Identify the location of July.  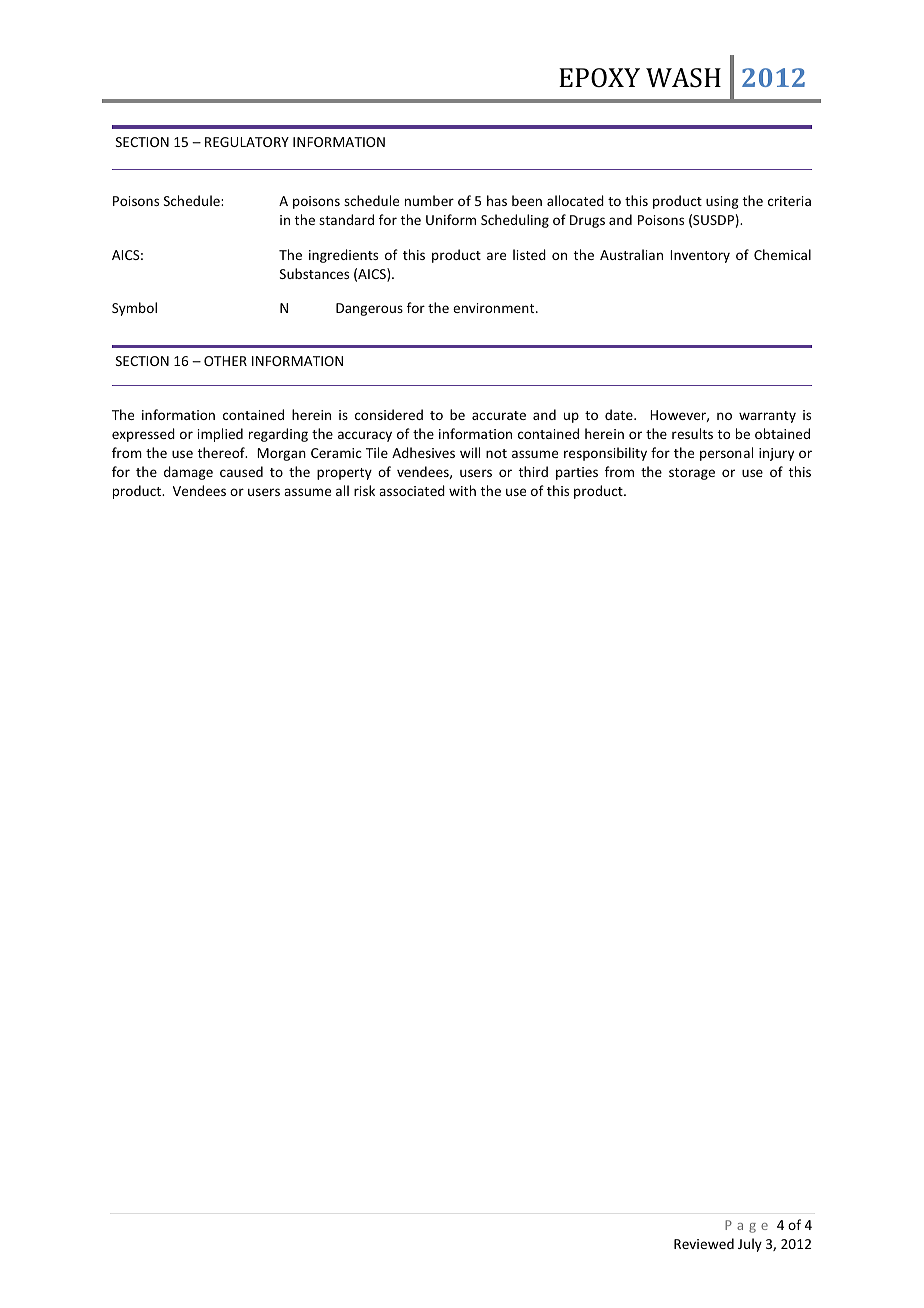
(750, 1245).
